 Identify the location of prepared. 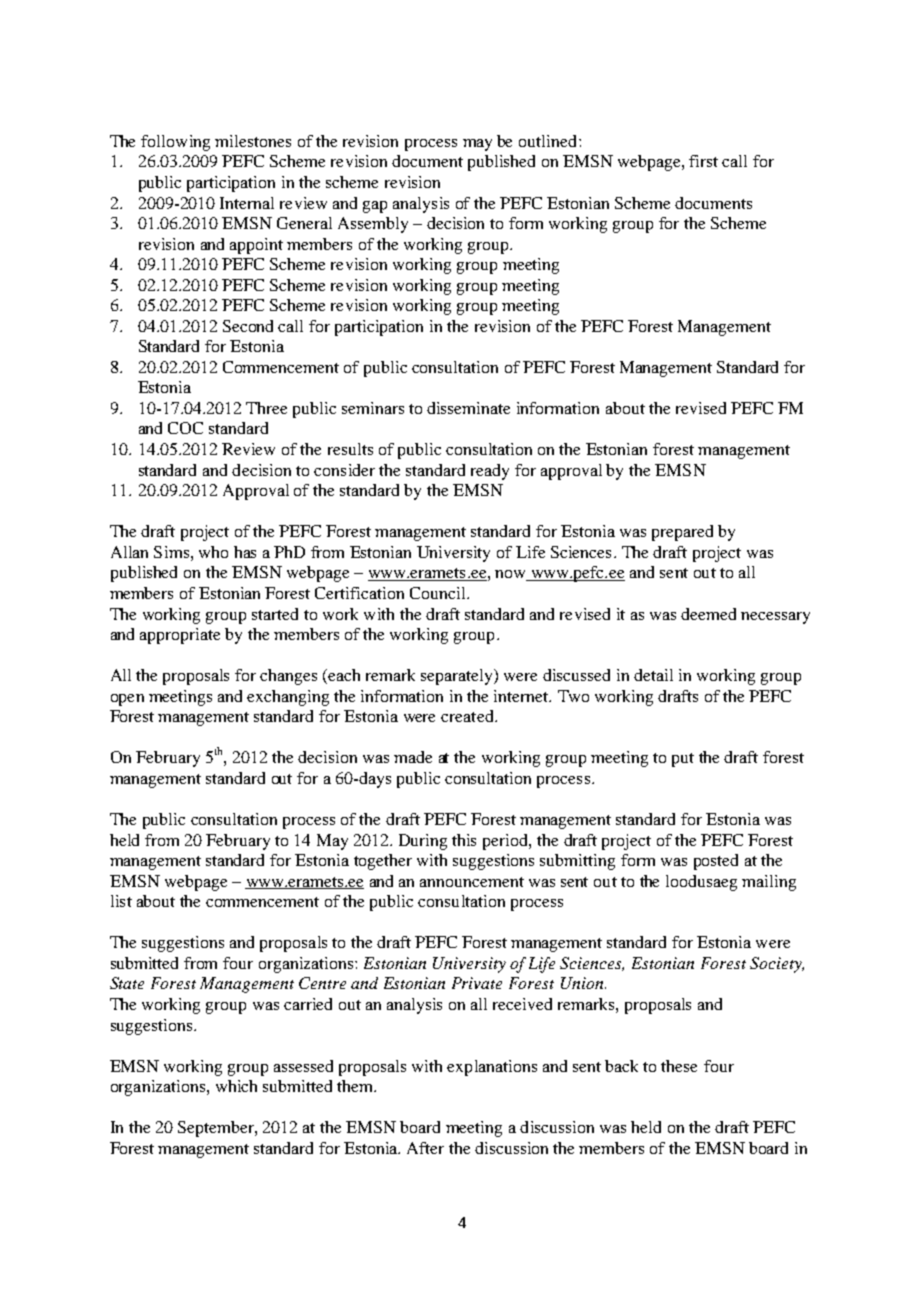
(682, 533).
